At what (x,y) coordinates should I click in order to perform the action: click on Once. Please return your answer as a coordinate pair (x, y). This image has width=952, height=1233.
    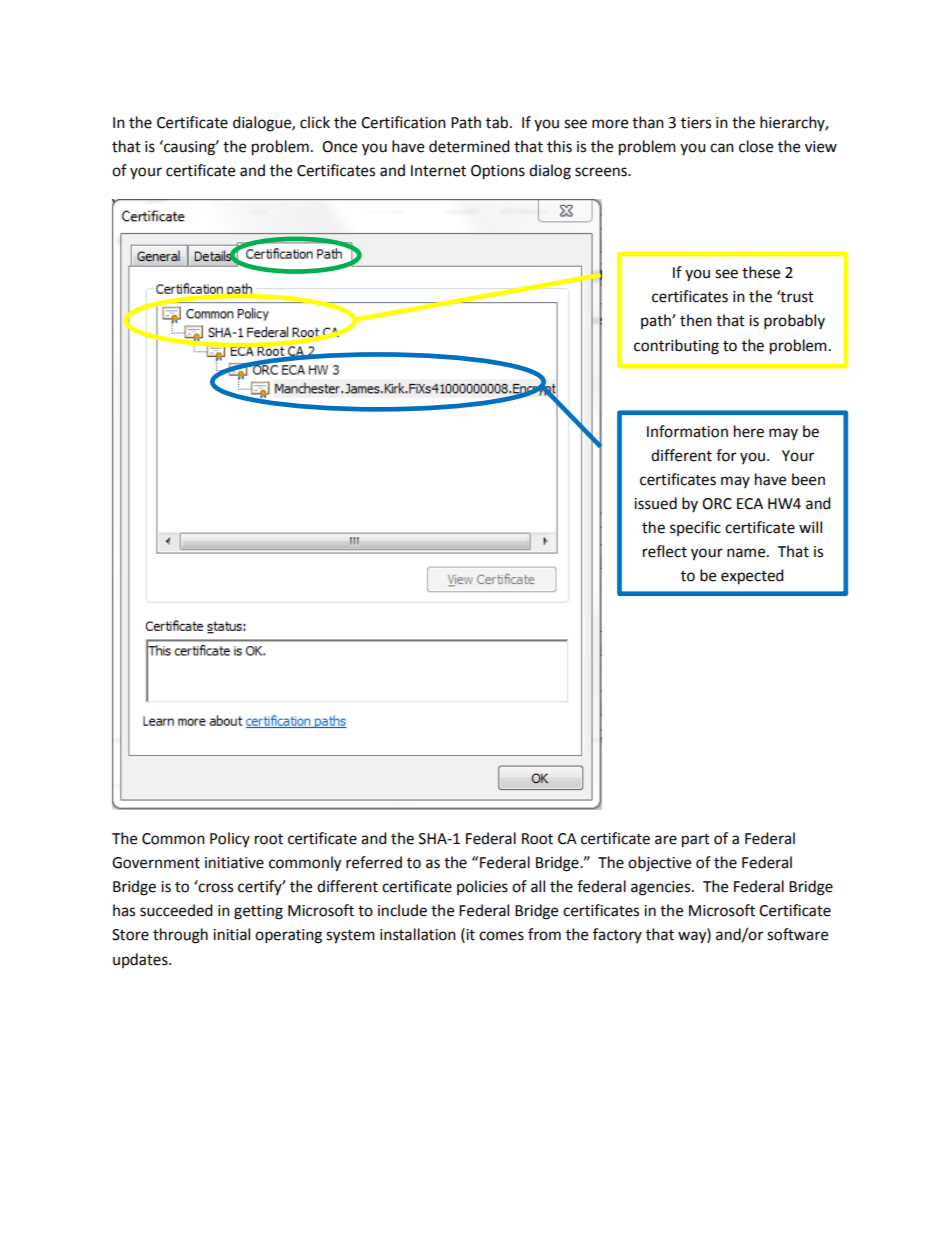
    Looking at the image, I should click on (339, 147).
